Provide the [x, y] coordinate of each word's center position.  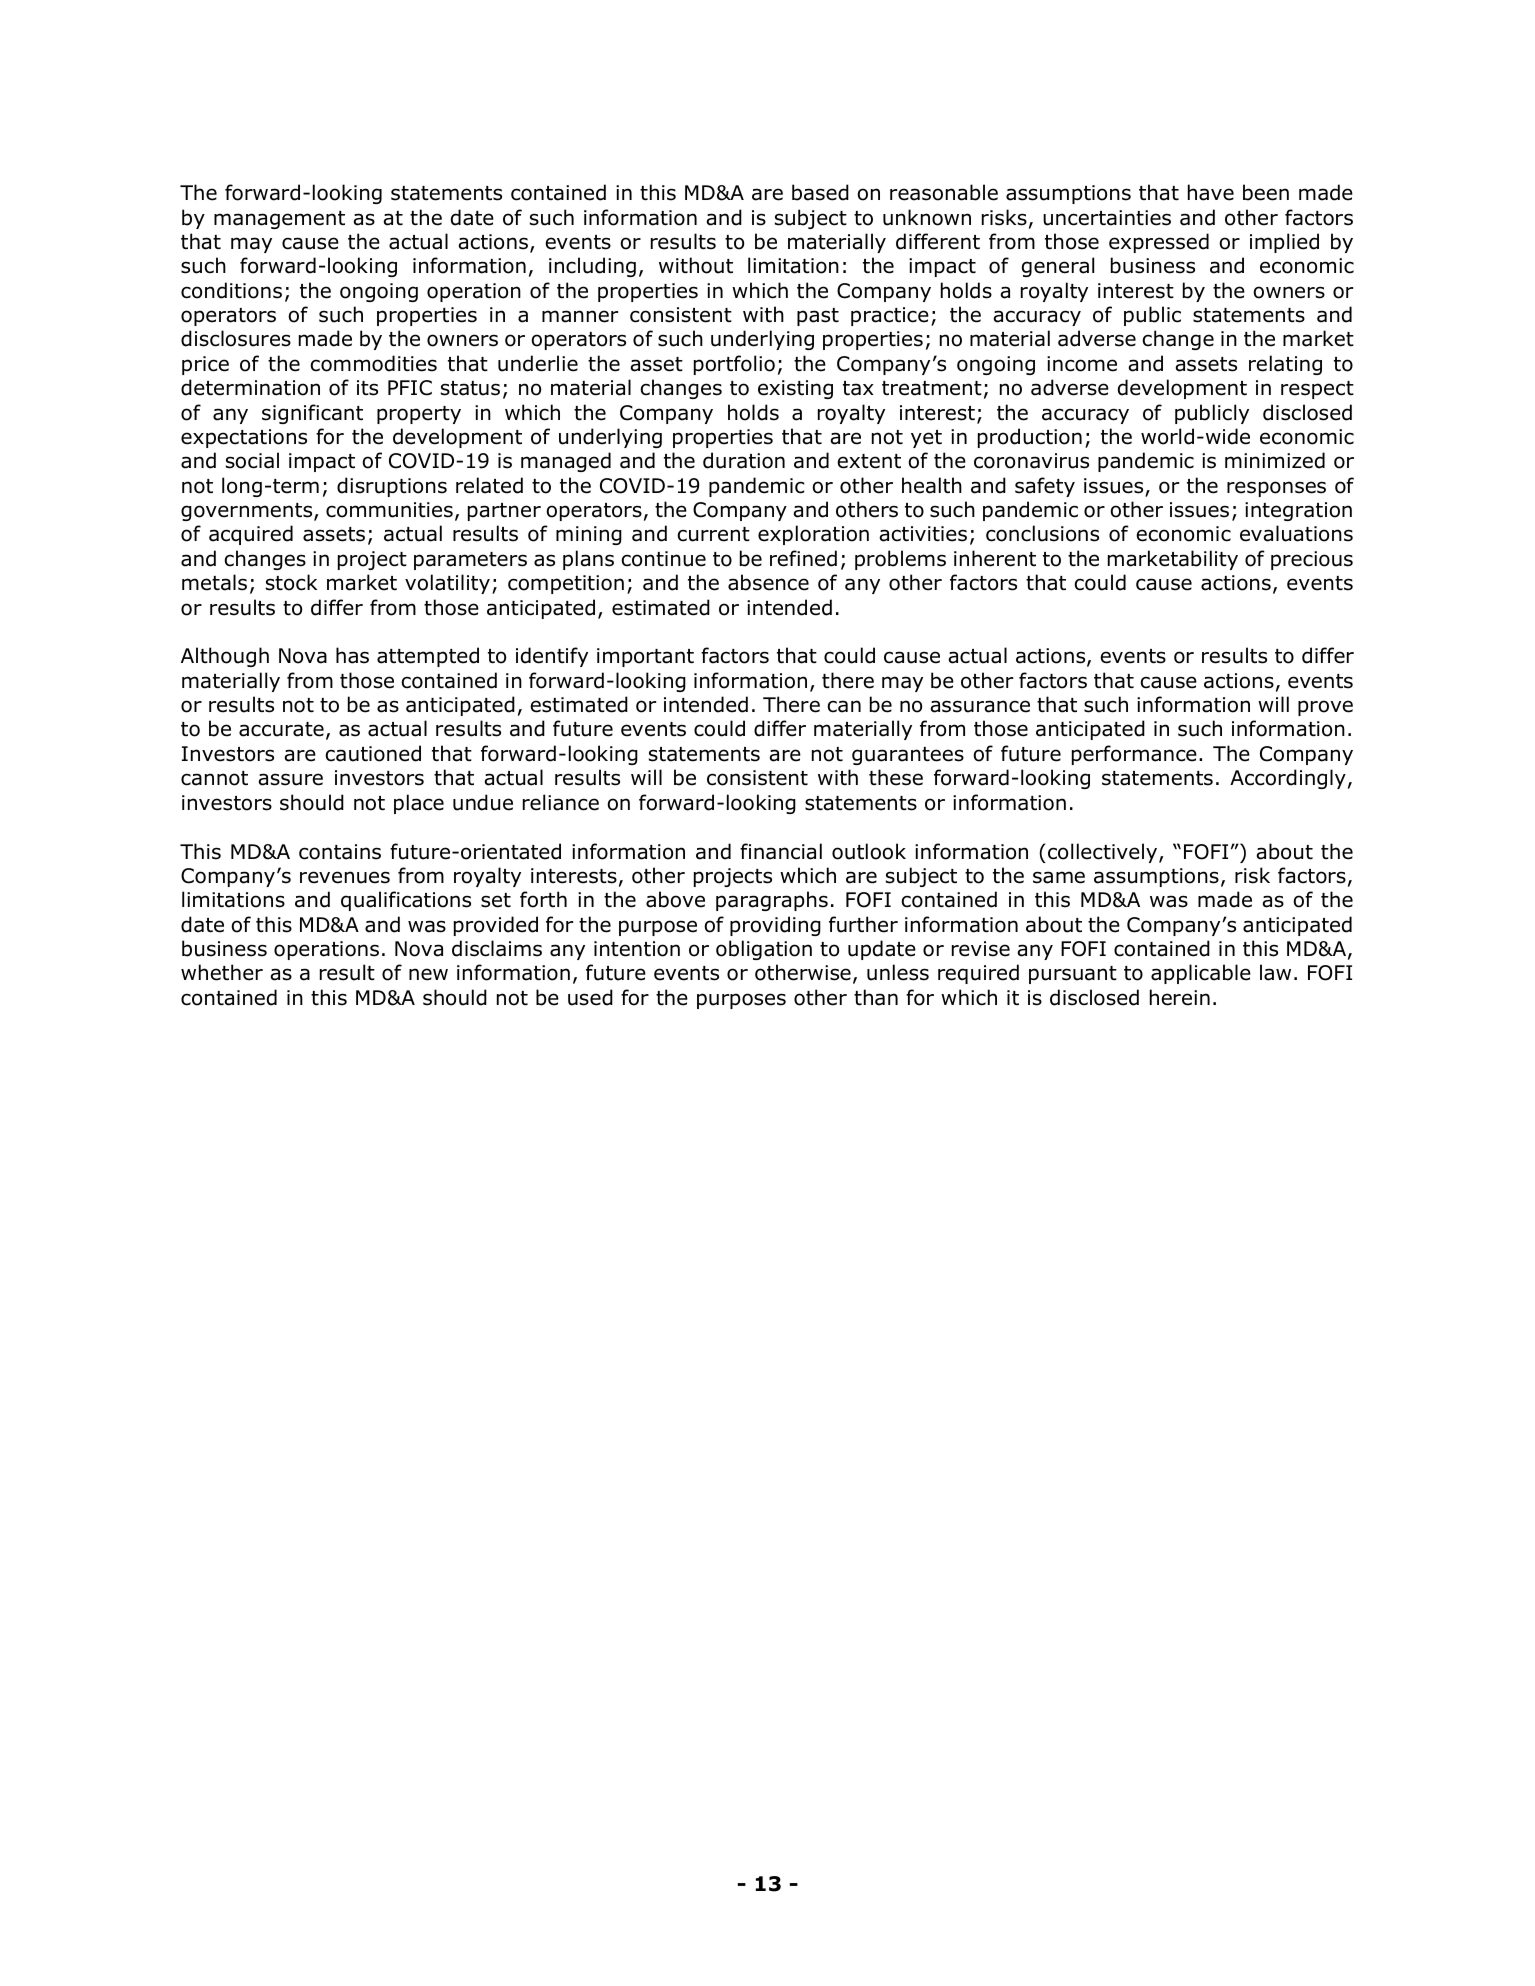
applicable [1201, 974]
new [428, 974]
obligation [764, 950]
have [1211, 192]
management [279, 220]
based [820, 192]
